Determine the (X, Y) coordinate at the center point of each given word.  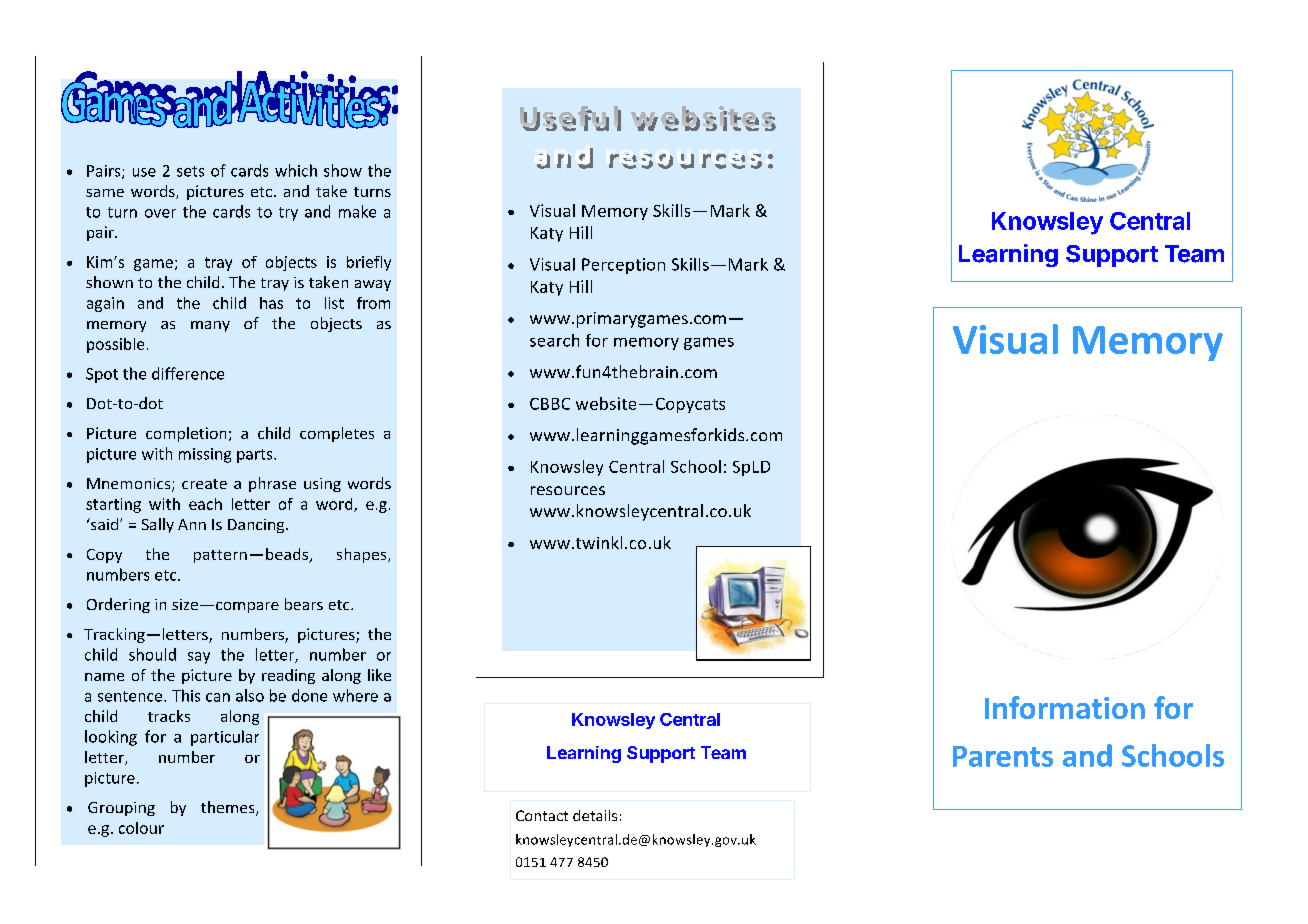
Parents (1003, 756)
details (595, 815)
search (554, 340)
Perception (623, 266)
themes (229, 808)
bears (304, 604)
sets (190, 171)
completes (337, 434)
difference (188, 373)
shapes (363, 555)
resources (568, 490)
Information (1065, 707)
